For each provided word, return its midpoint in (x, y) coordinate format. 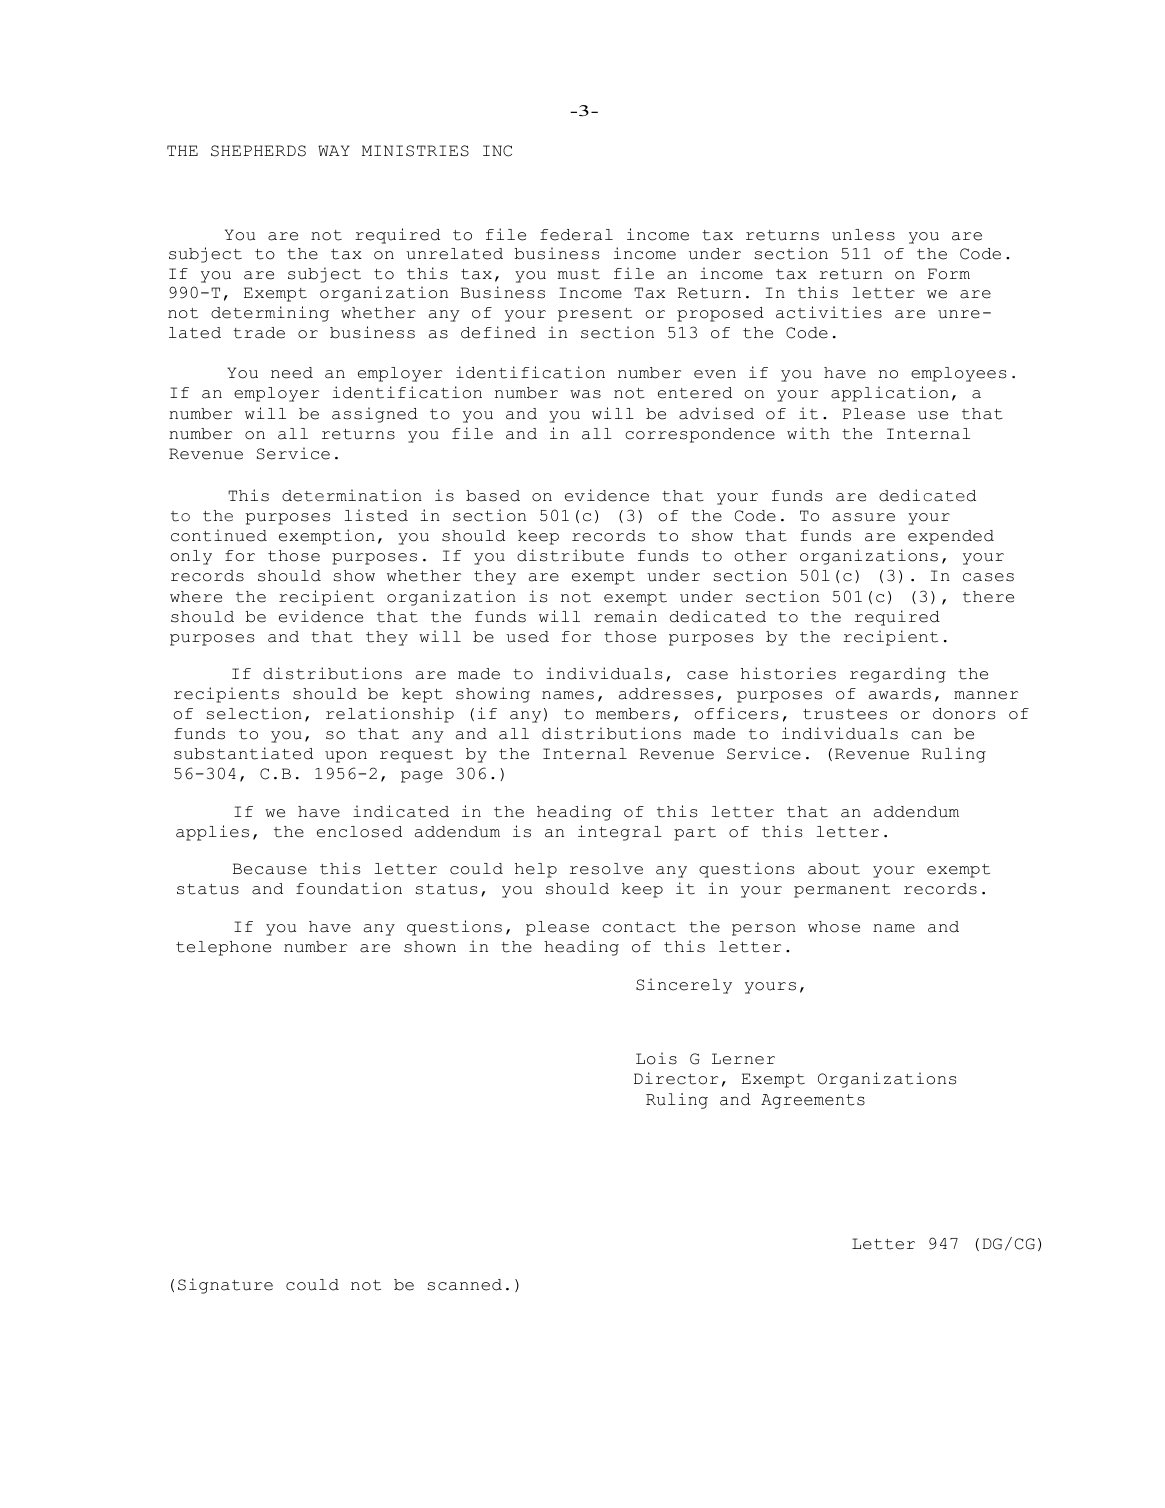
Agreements (813, 1101)
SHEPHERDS (258, 151)
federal (576, 235)
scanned (465, 1285)
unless (863, 235)
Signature (225, 1286)
